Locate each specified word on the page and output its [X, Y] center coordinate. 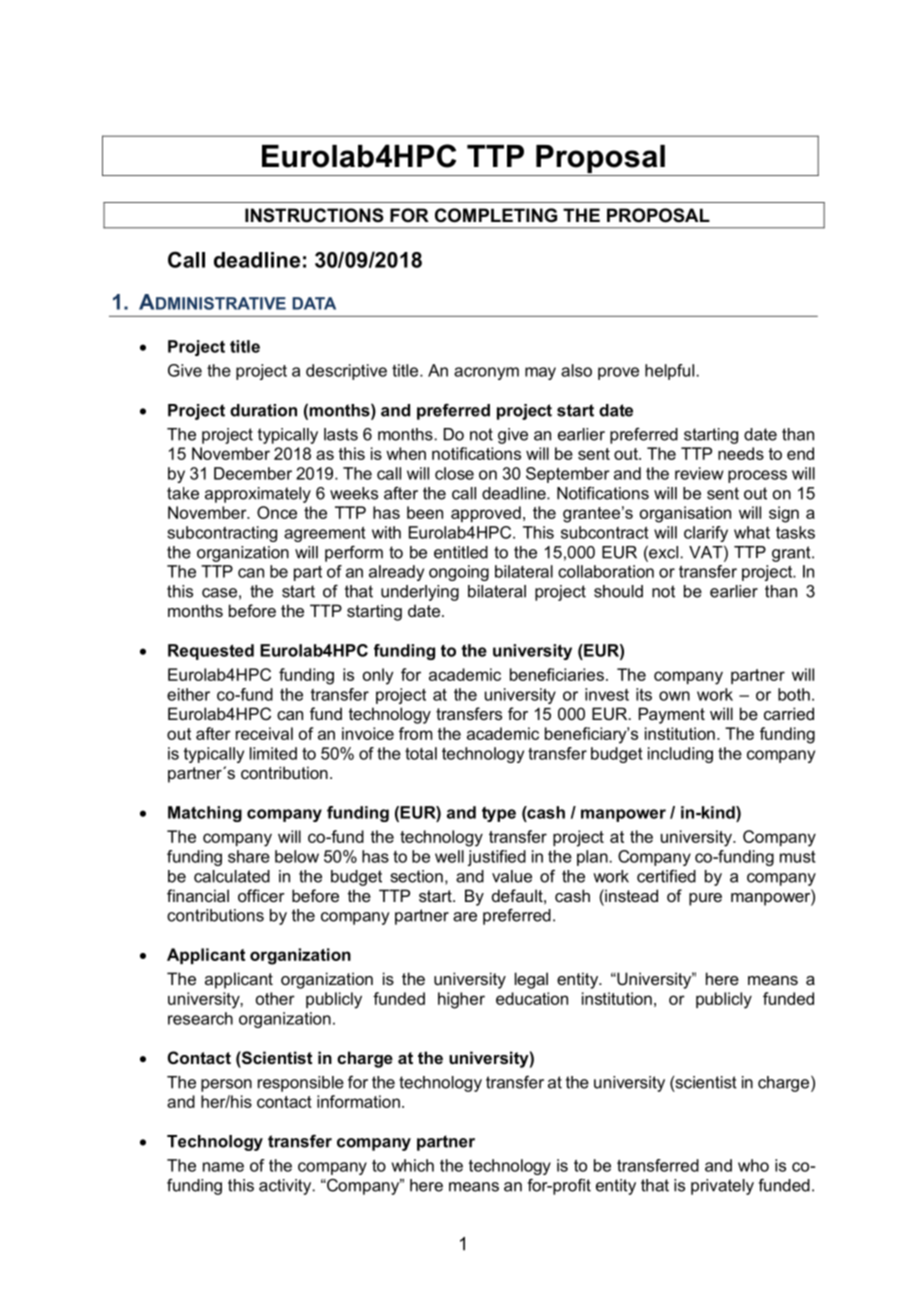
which [413, 1165]
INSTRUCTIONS [314, 215]
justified [497, 858]
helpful [669, 372]
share [249, 856]
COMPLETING [496, 215]
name [223, 1167]
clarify [706, 534]
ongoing [459, 573]
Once [277, 512]
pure [705, 899]
